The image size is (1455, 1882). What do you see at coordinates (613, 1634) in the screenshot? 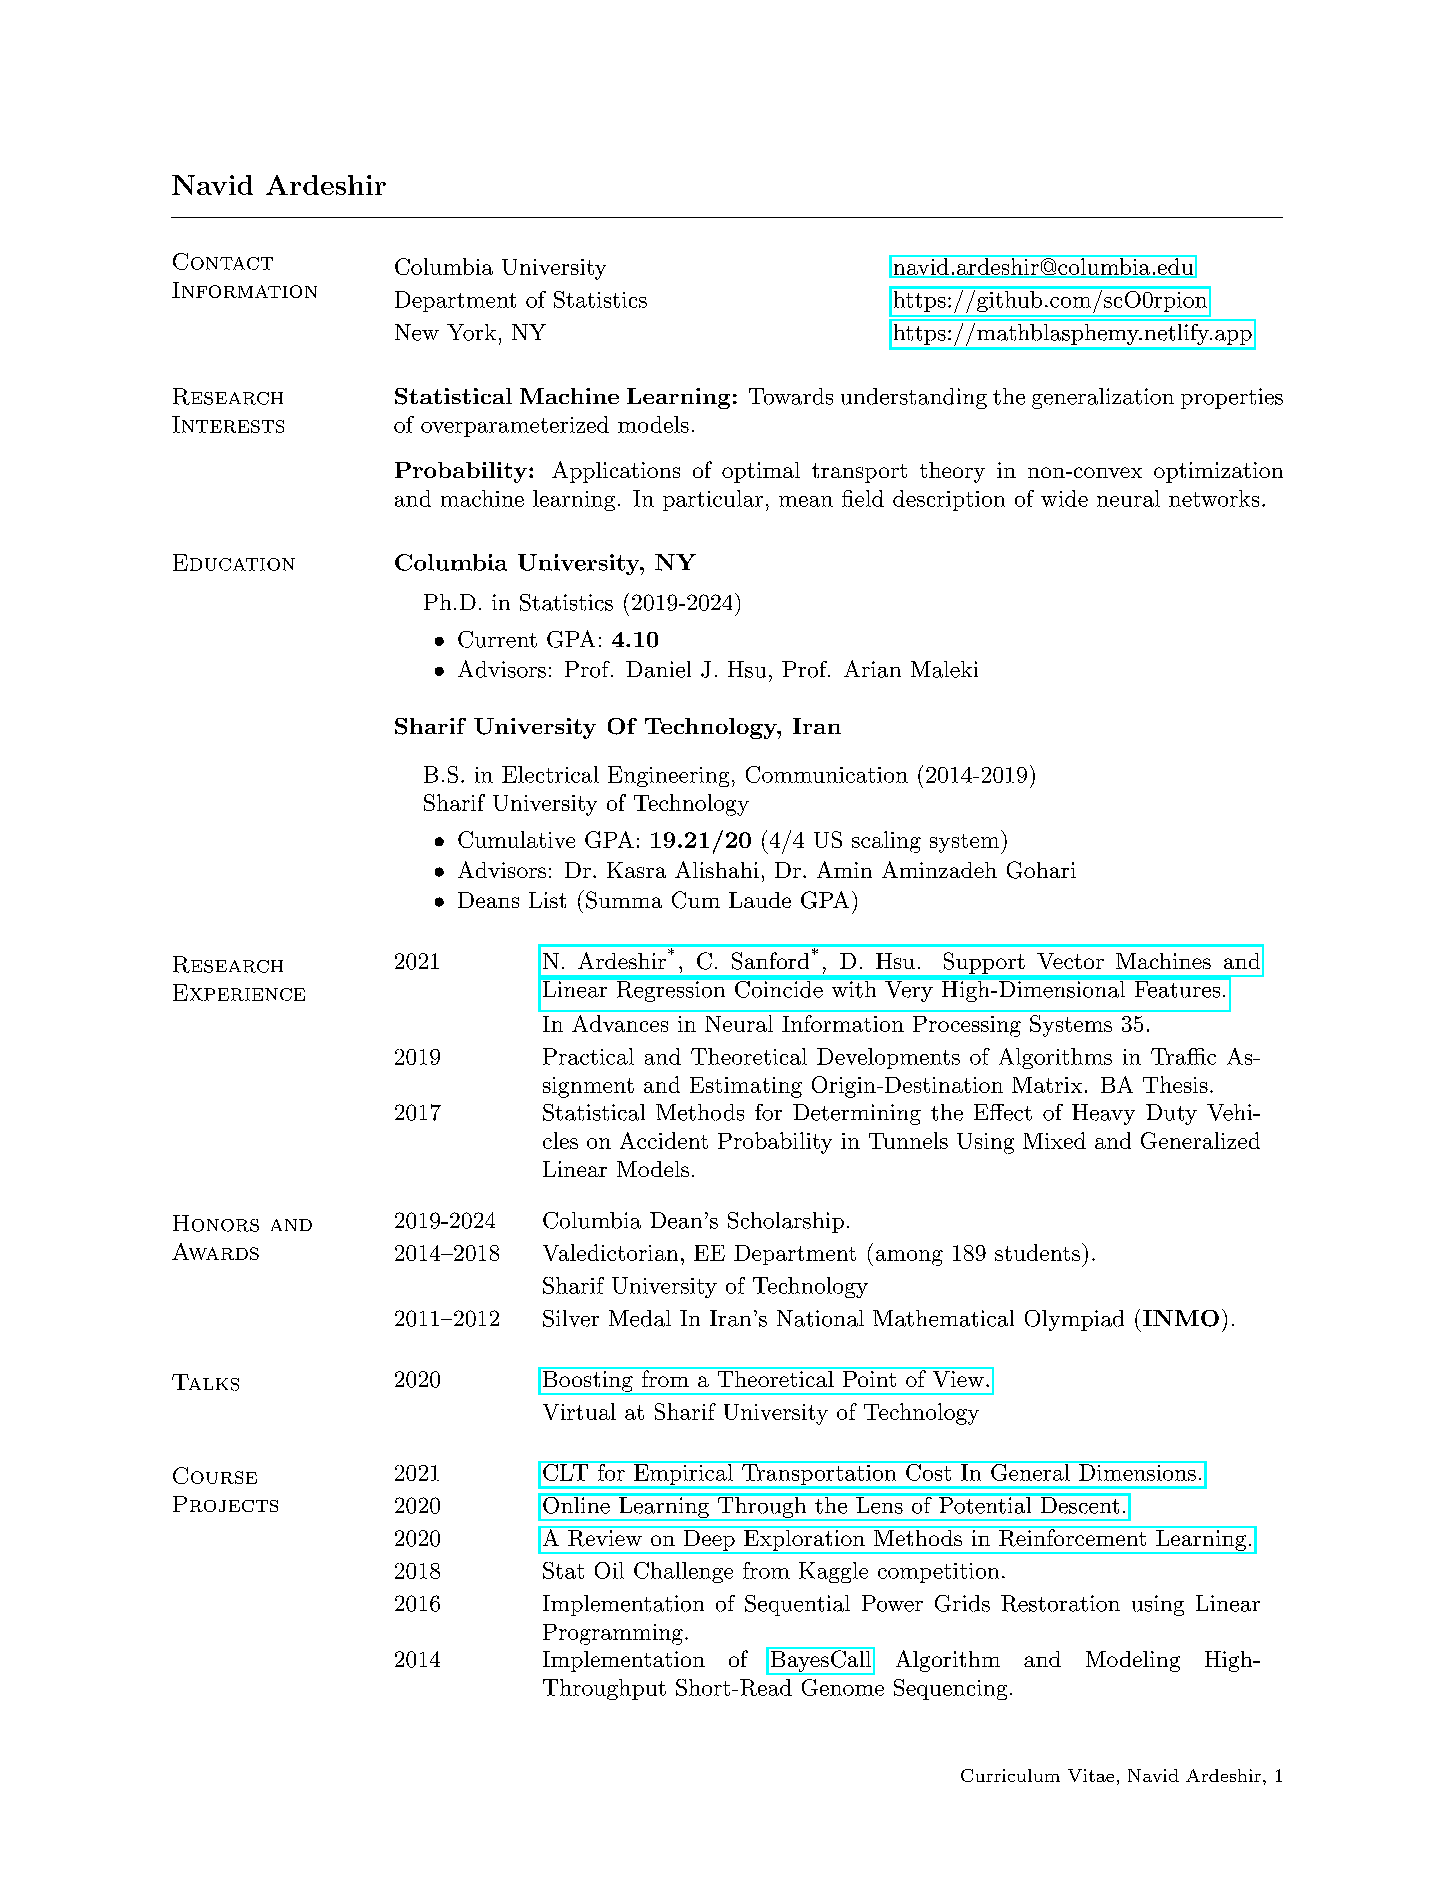
I see `Programming` at bounding box center [613, 1634].
